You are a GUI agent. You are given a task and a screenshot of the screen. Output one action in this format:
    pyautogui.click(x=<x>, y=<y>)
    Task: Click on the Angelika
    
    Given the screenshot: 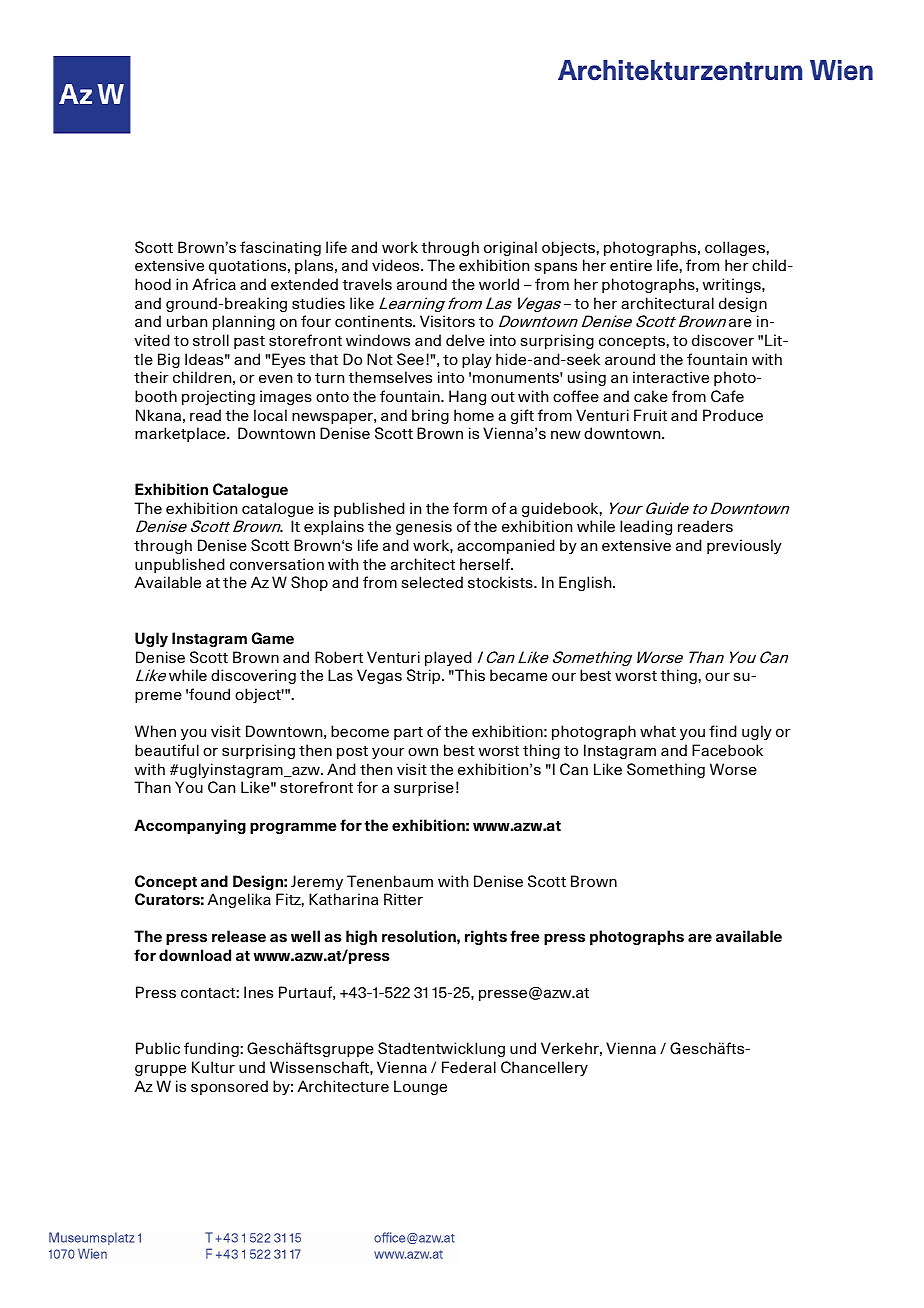 What is the action you would take?
    pyautogui.click(x=239, y=900)
